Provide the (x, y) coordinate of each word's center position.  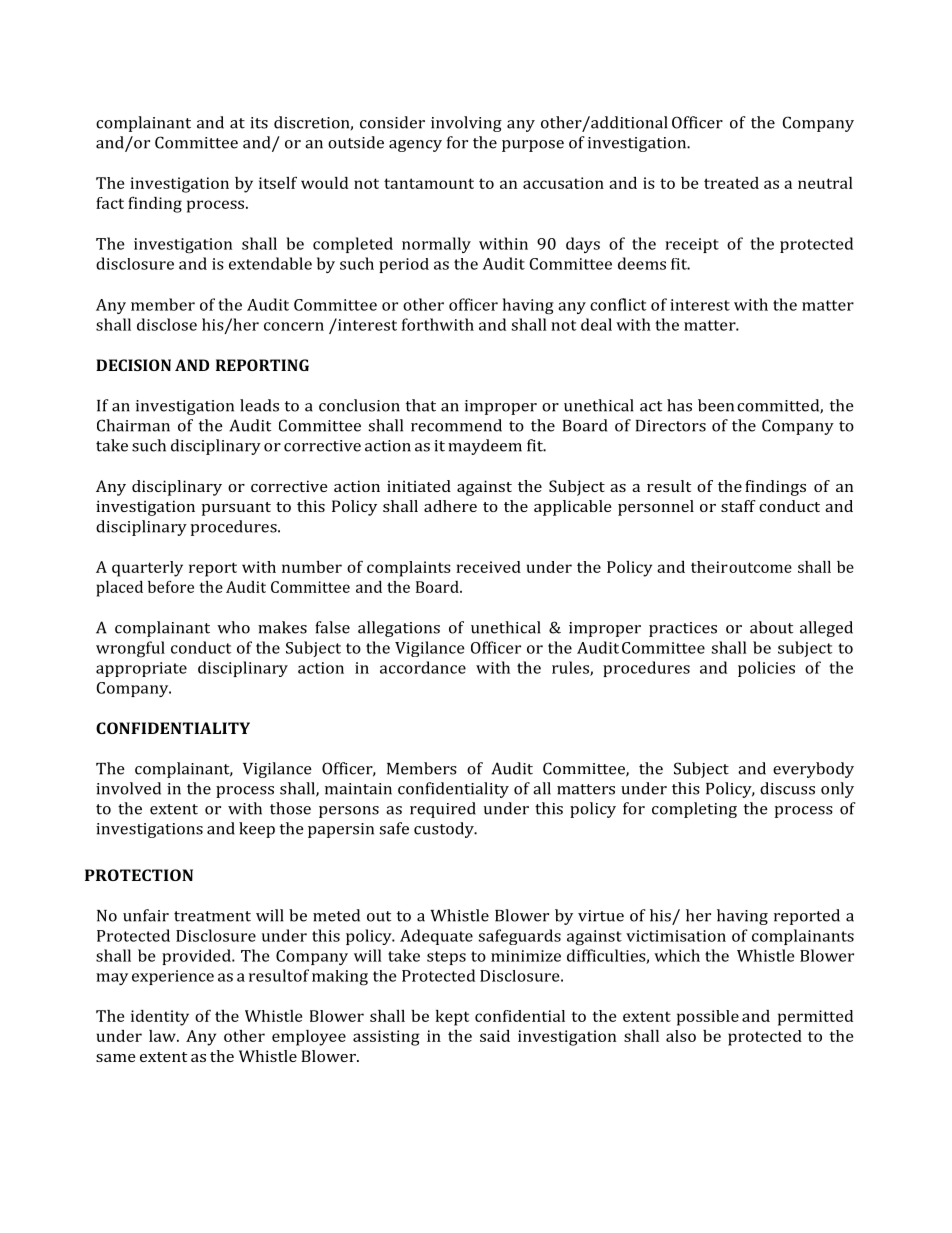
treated (731, 183)
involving (466, 124)
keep (257, 830)
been (716, 405)
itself (278, 183)
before (171, 586)
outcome (760, 567)
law (163, 1036)
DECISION (133, 365)
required (443, 810)
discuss (787, 788)
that (421, 405)
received (489, 567)
